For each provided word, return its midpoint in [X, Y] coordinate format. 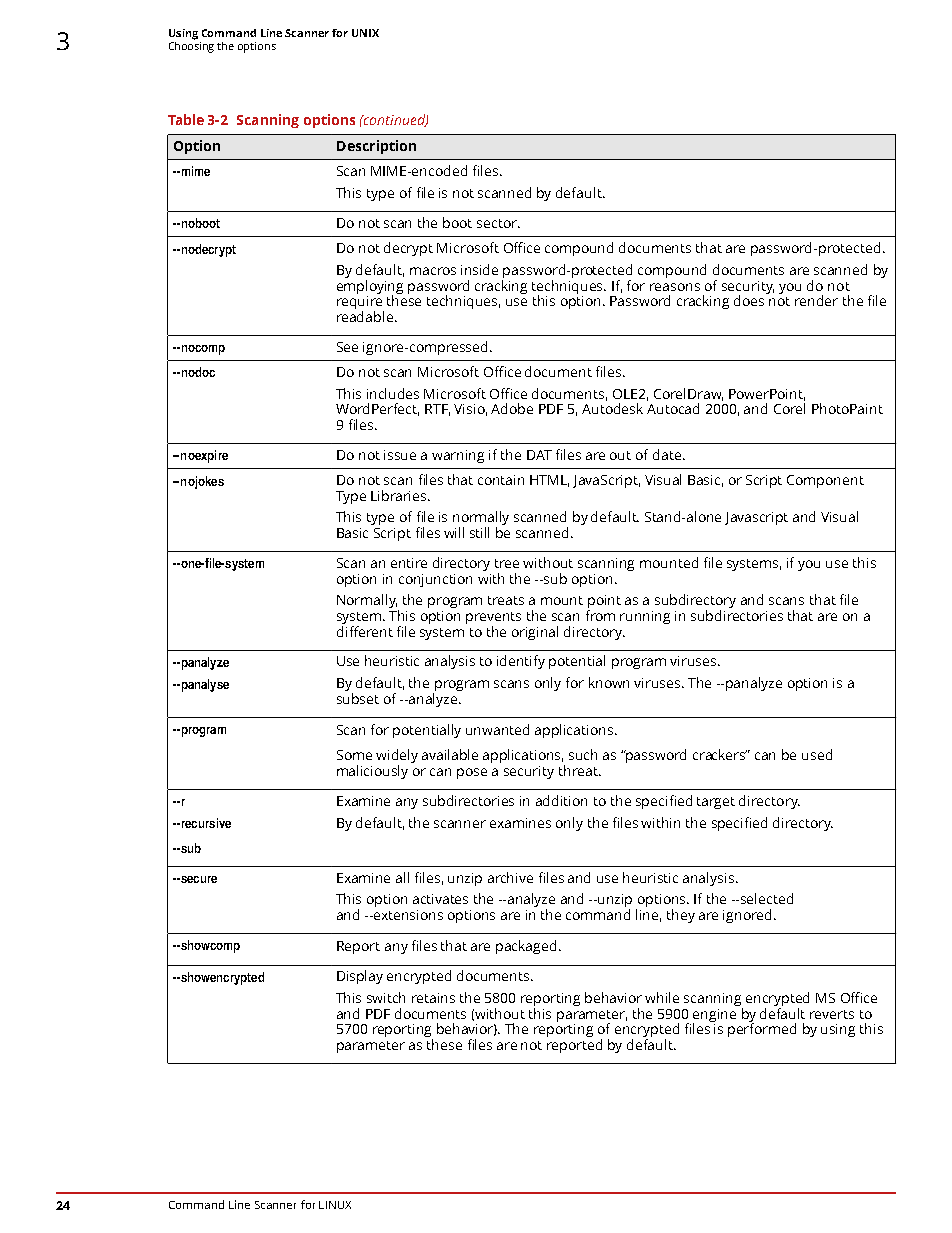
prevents [493, 619]
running [645, 617]
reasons [675, 287]
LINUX [335, 1205]
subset [358, 698]
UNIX [365, 33]
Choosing [191, 46]
